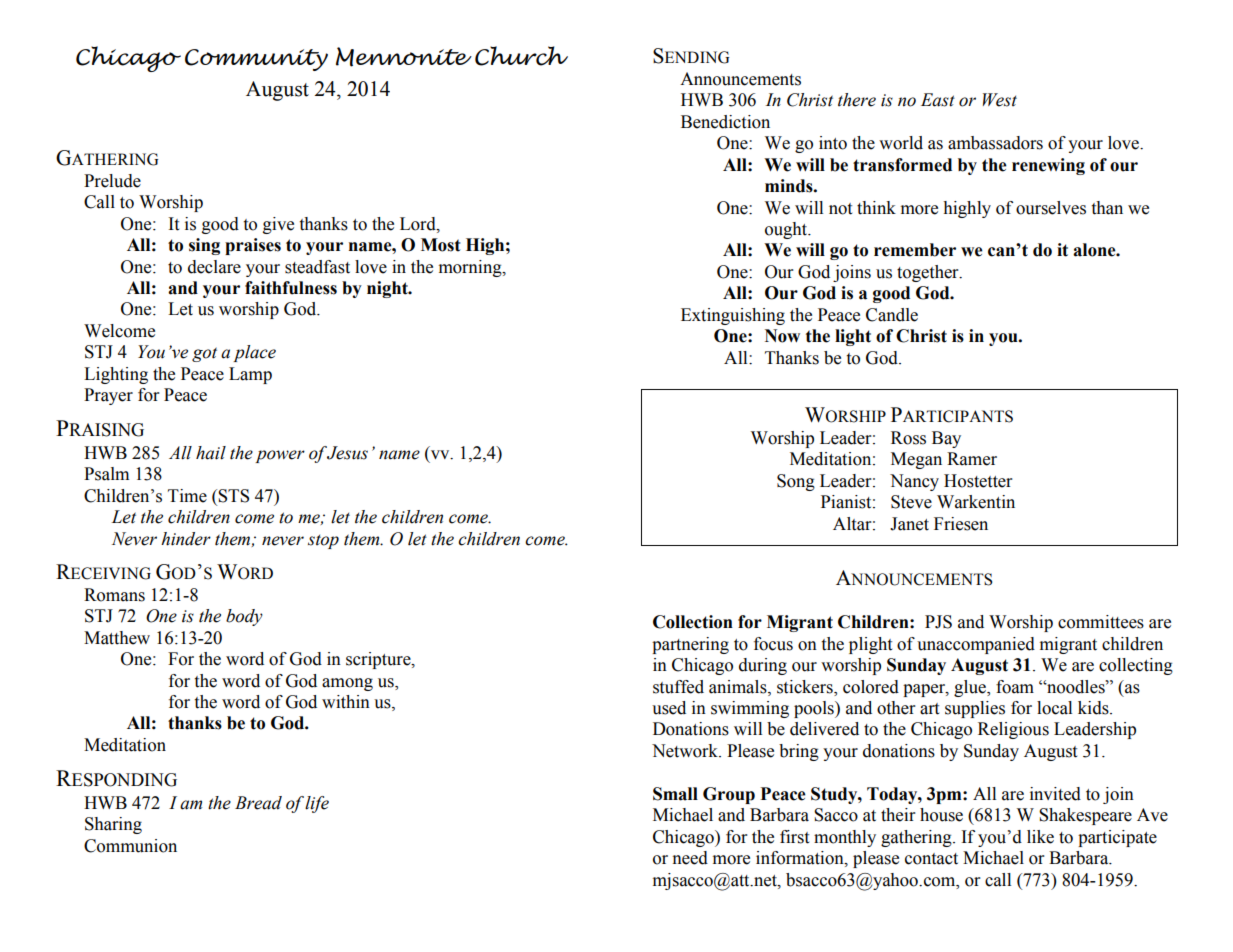 This document has width=1233, height=952. Describe the element at coordinates (725, 122) in the document. I see `Benediction` at that location.
